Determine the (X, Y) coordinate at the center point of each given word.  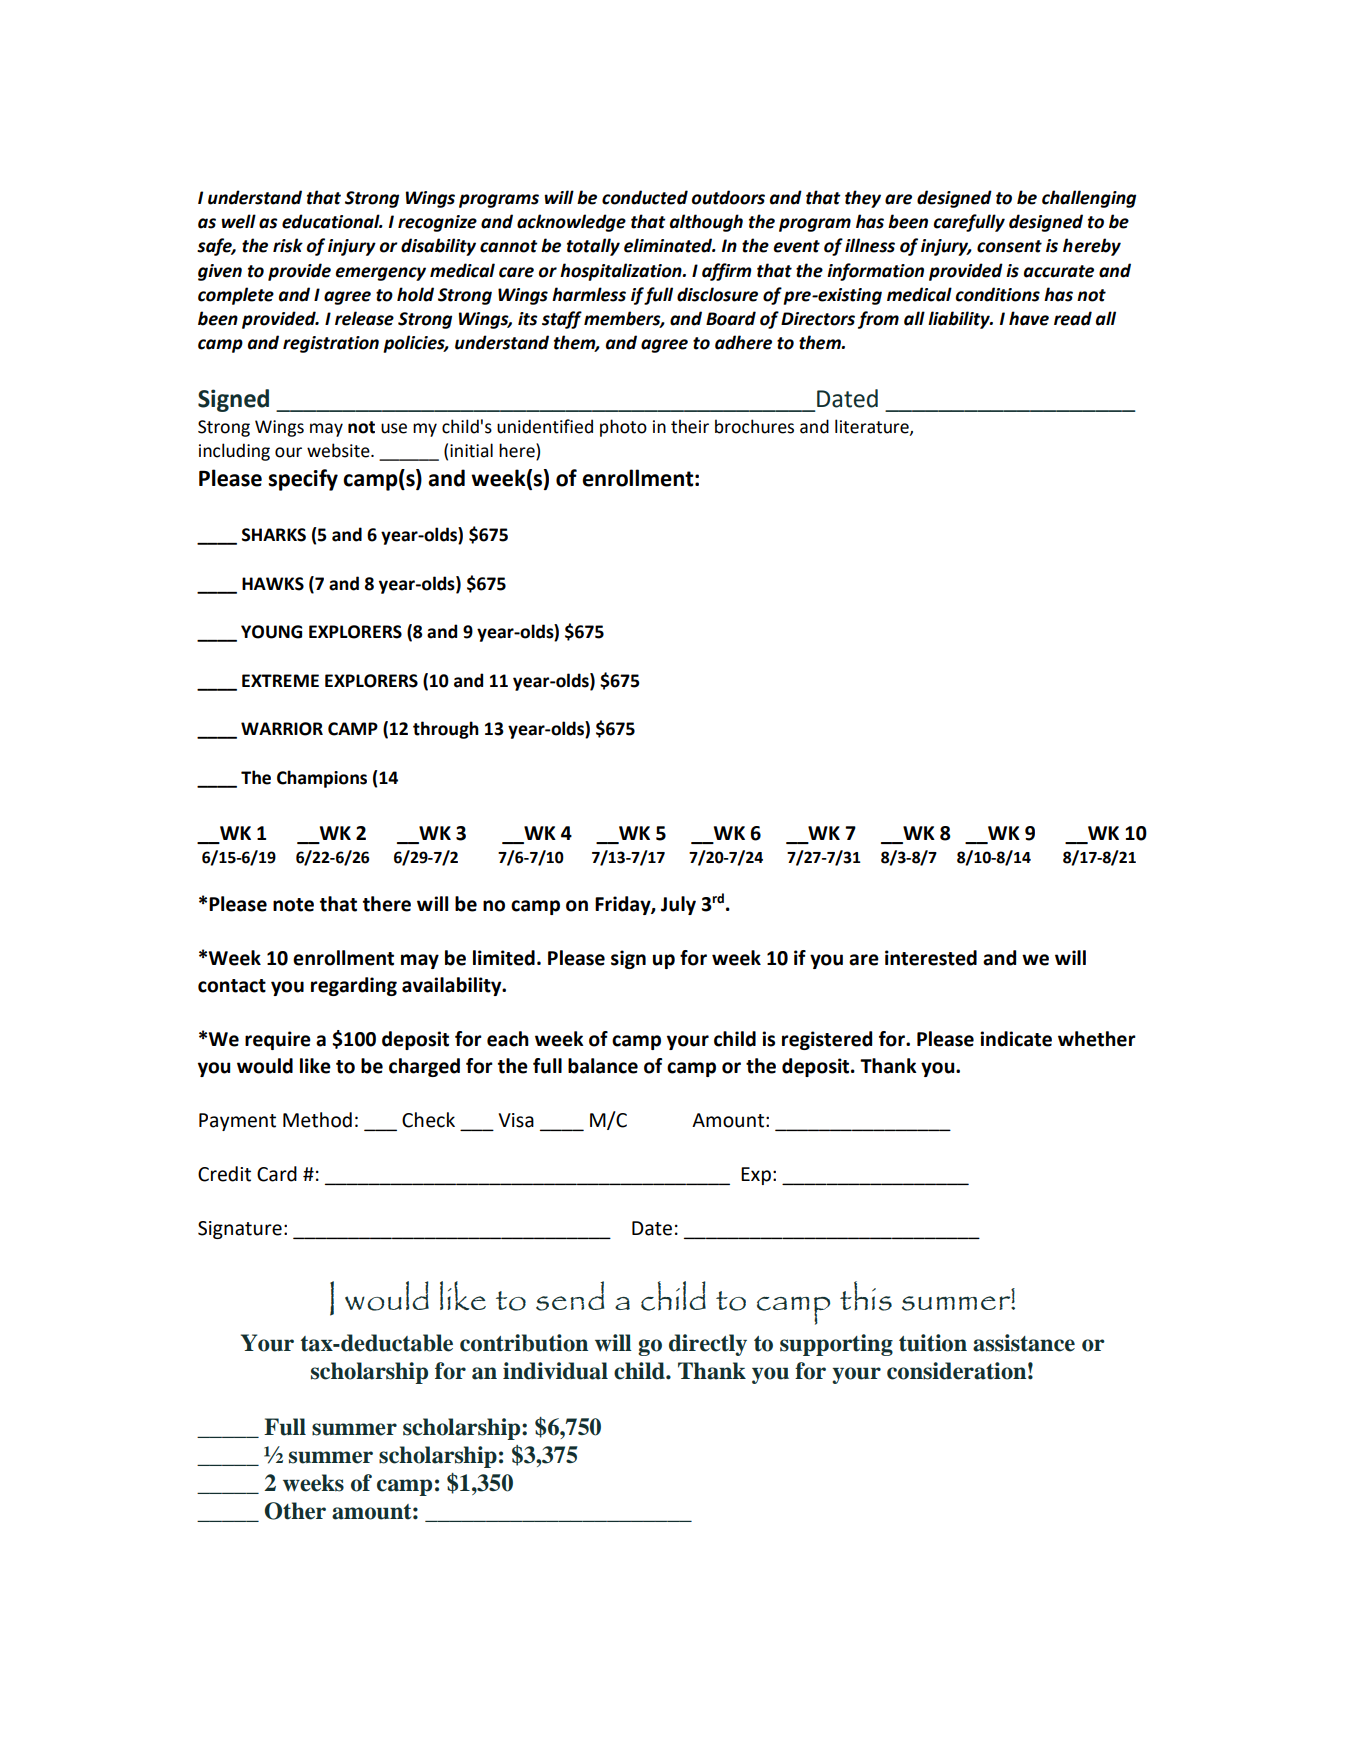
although (706, 223)
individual (555, 1371)
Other (295, 1511)
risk (288, 245)
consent (1009, 246)
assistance (1024, 1343)
